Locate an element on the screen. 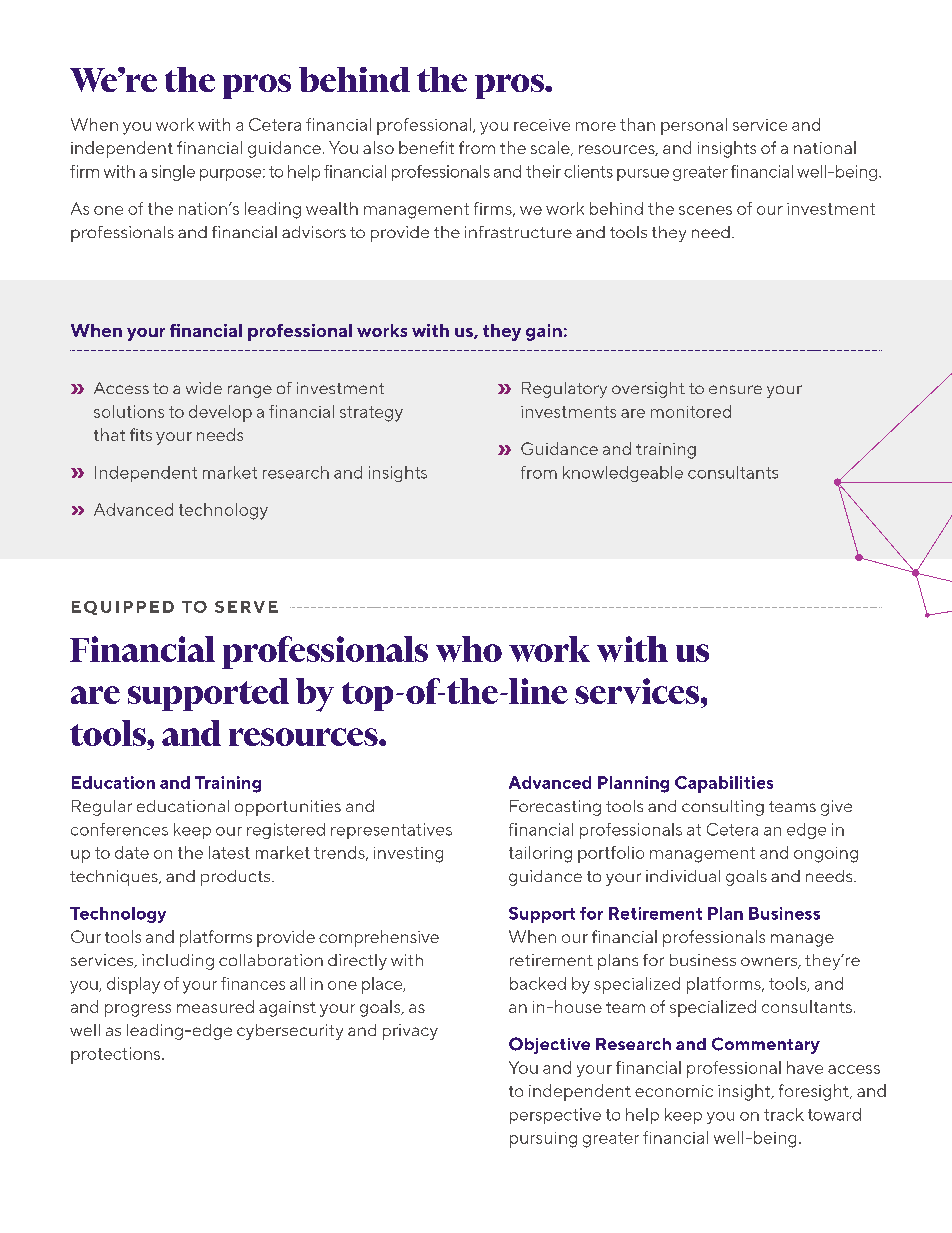 This screenshot has width=952, height=1233. Forecasting is located at coordinates (555, 808).
